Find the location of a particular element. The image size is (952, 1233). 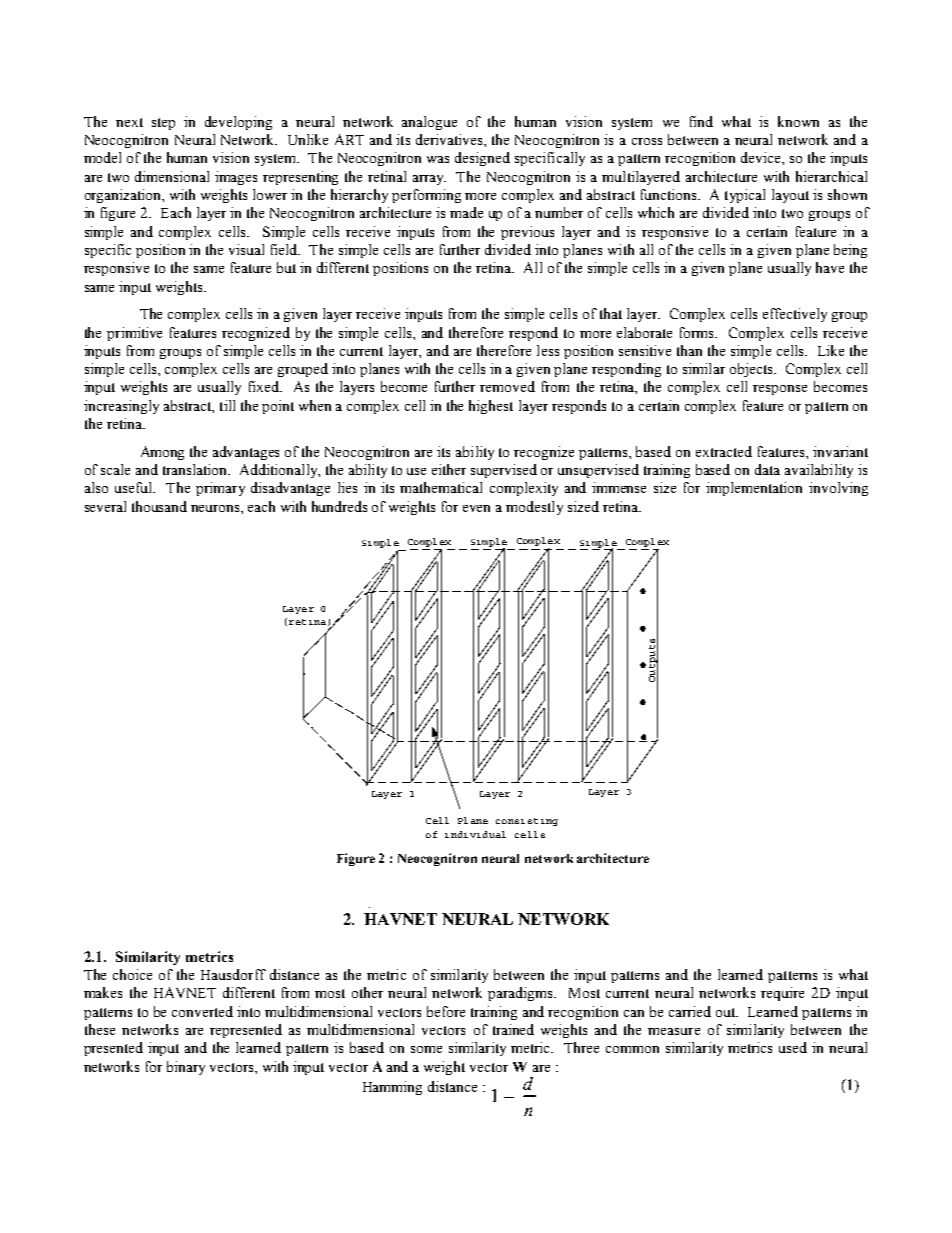

some is located at coordinates (426, 1049).
